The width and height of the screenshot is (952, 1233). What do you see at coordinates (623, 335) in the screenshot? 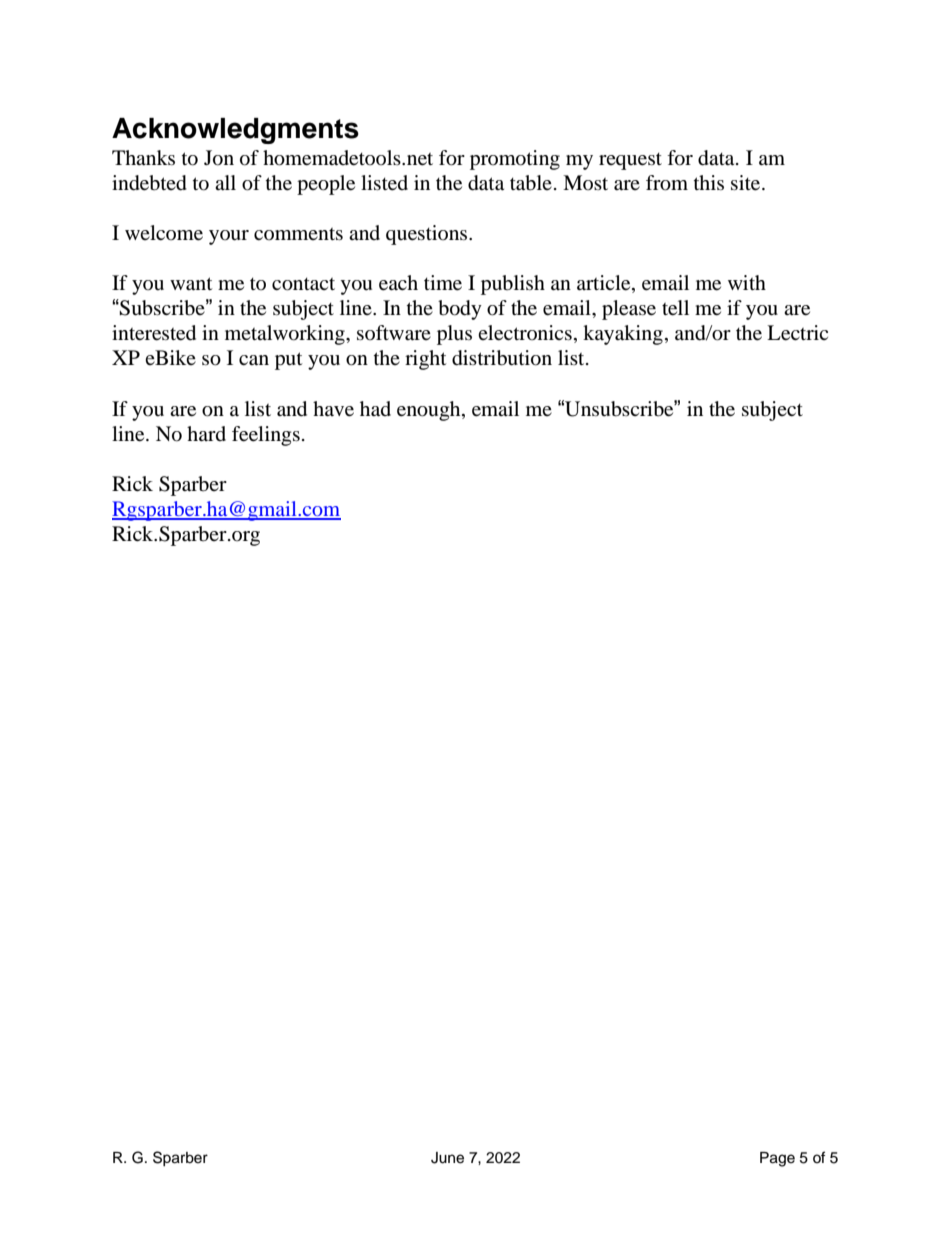
I see `kayaking` at bounding box center [623, 335].
